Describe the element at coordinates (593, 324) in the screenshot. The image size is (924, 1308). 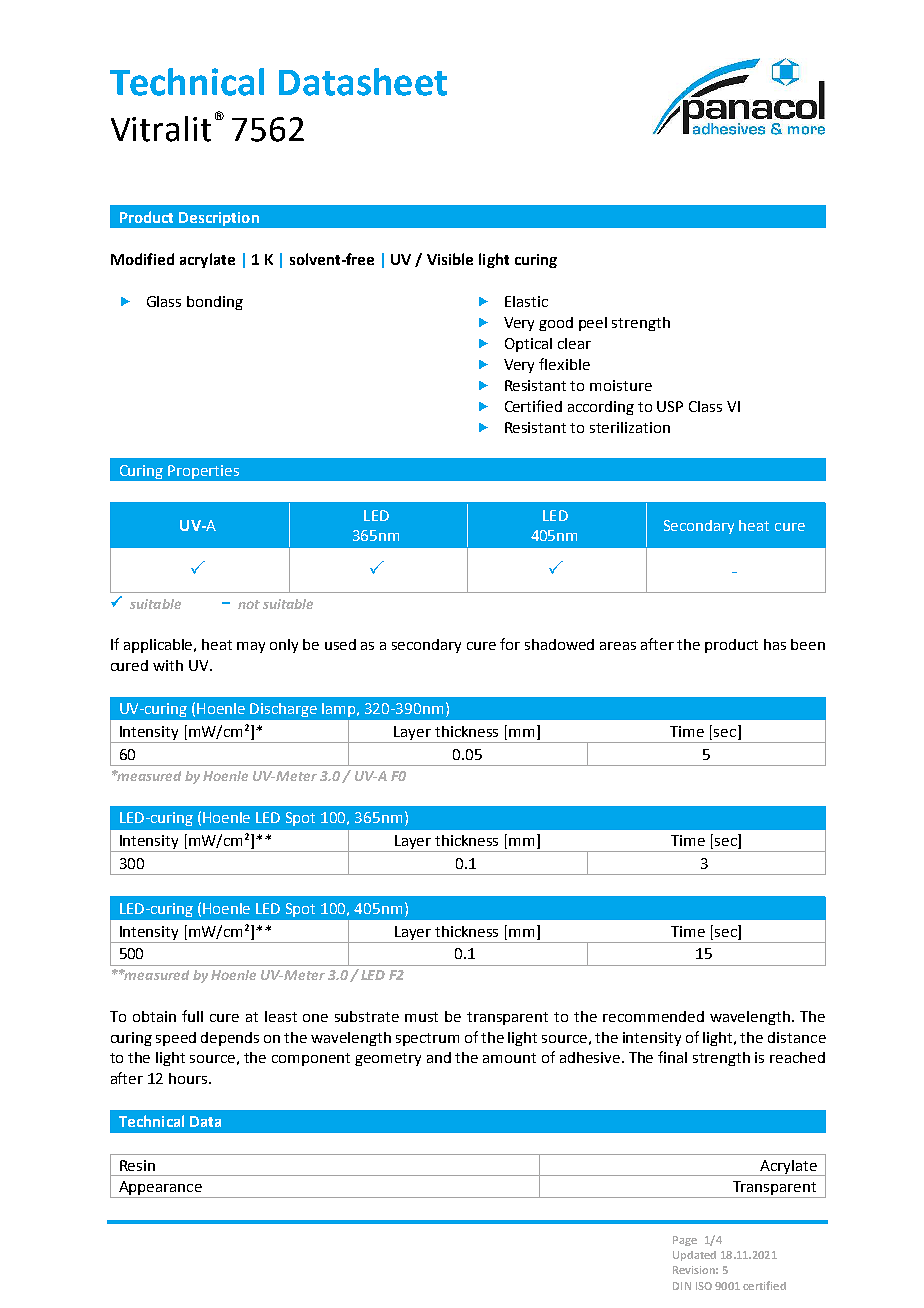
I see `peel` at that location.
